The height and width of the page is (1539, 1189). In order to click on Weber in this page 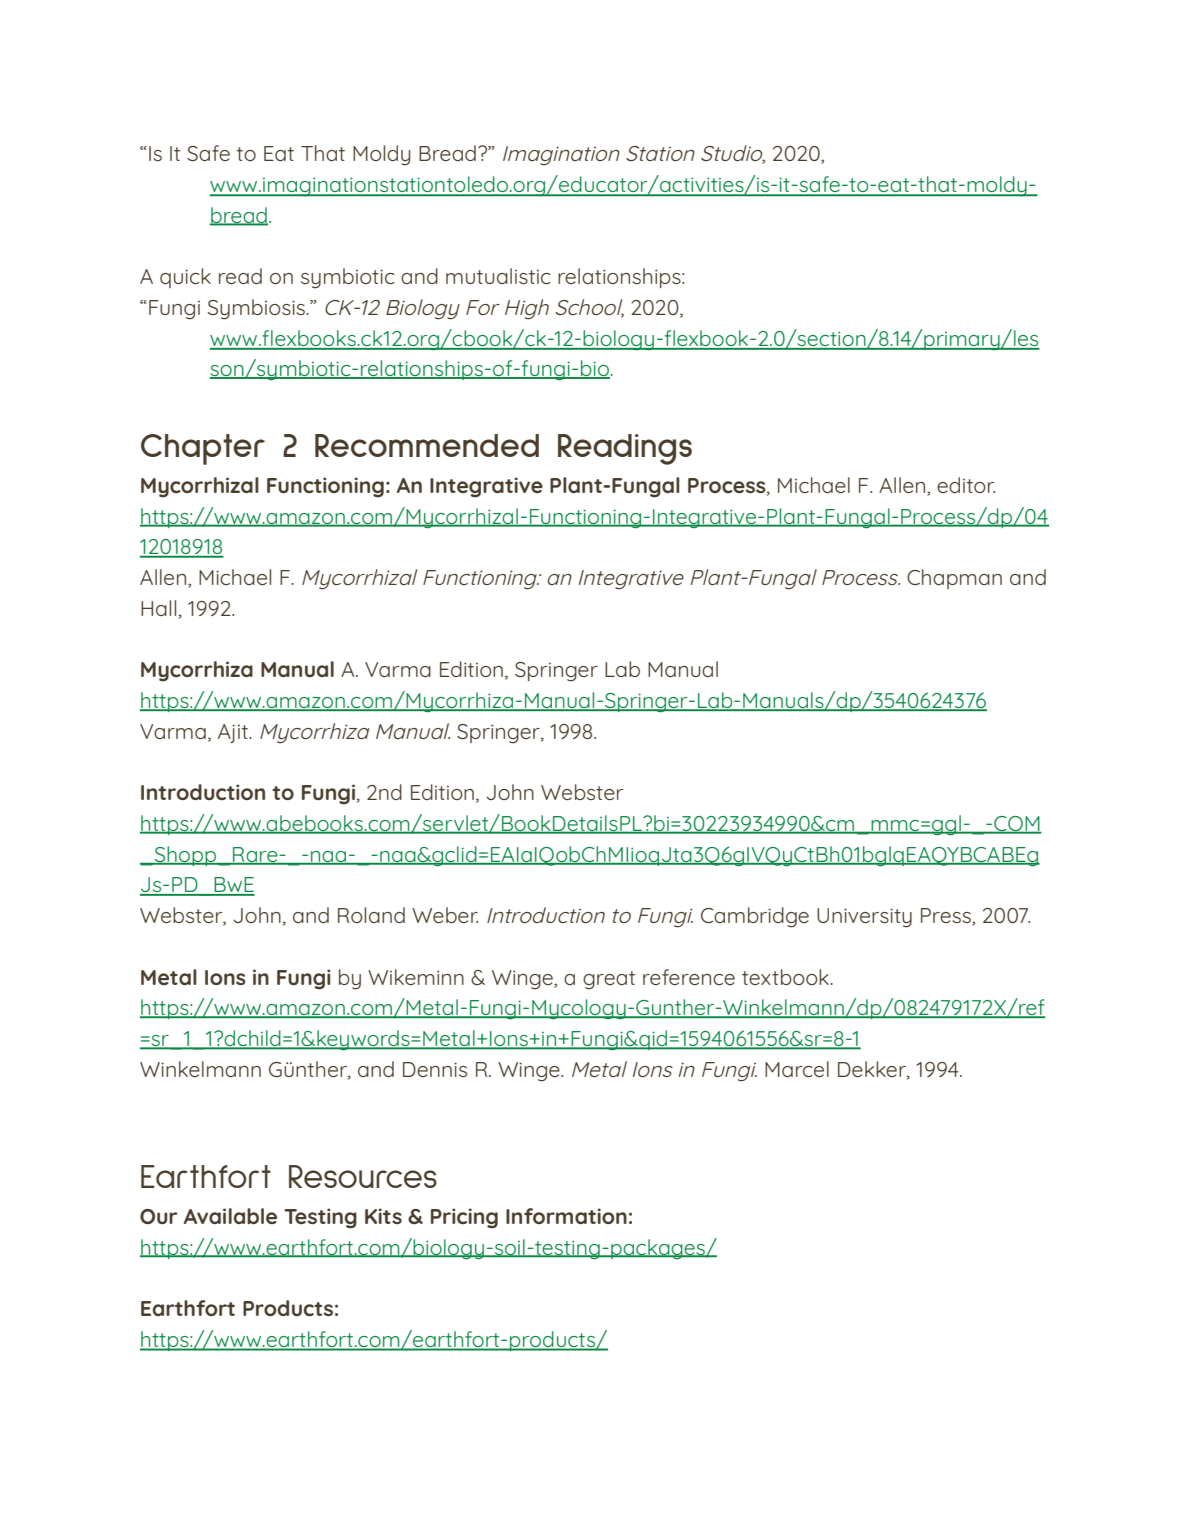, I will do `click(445, 915)`.
